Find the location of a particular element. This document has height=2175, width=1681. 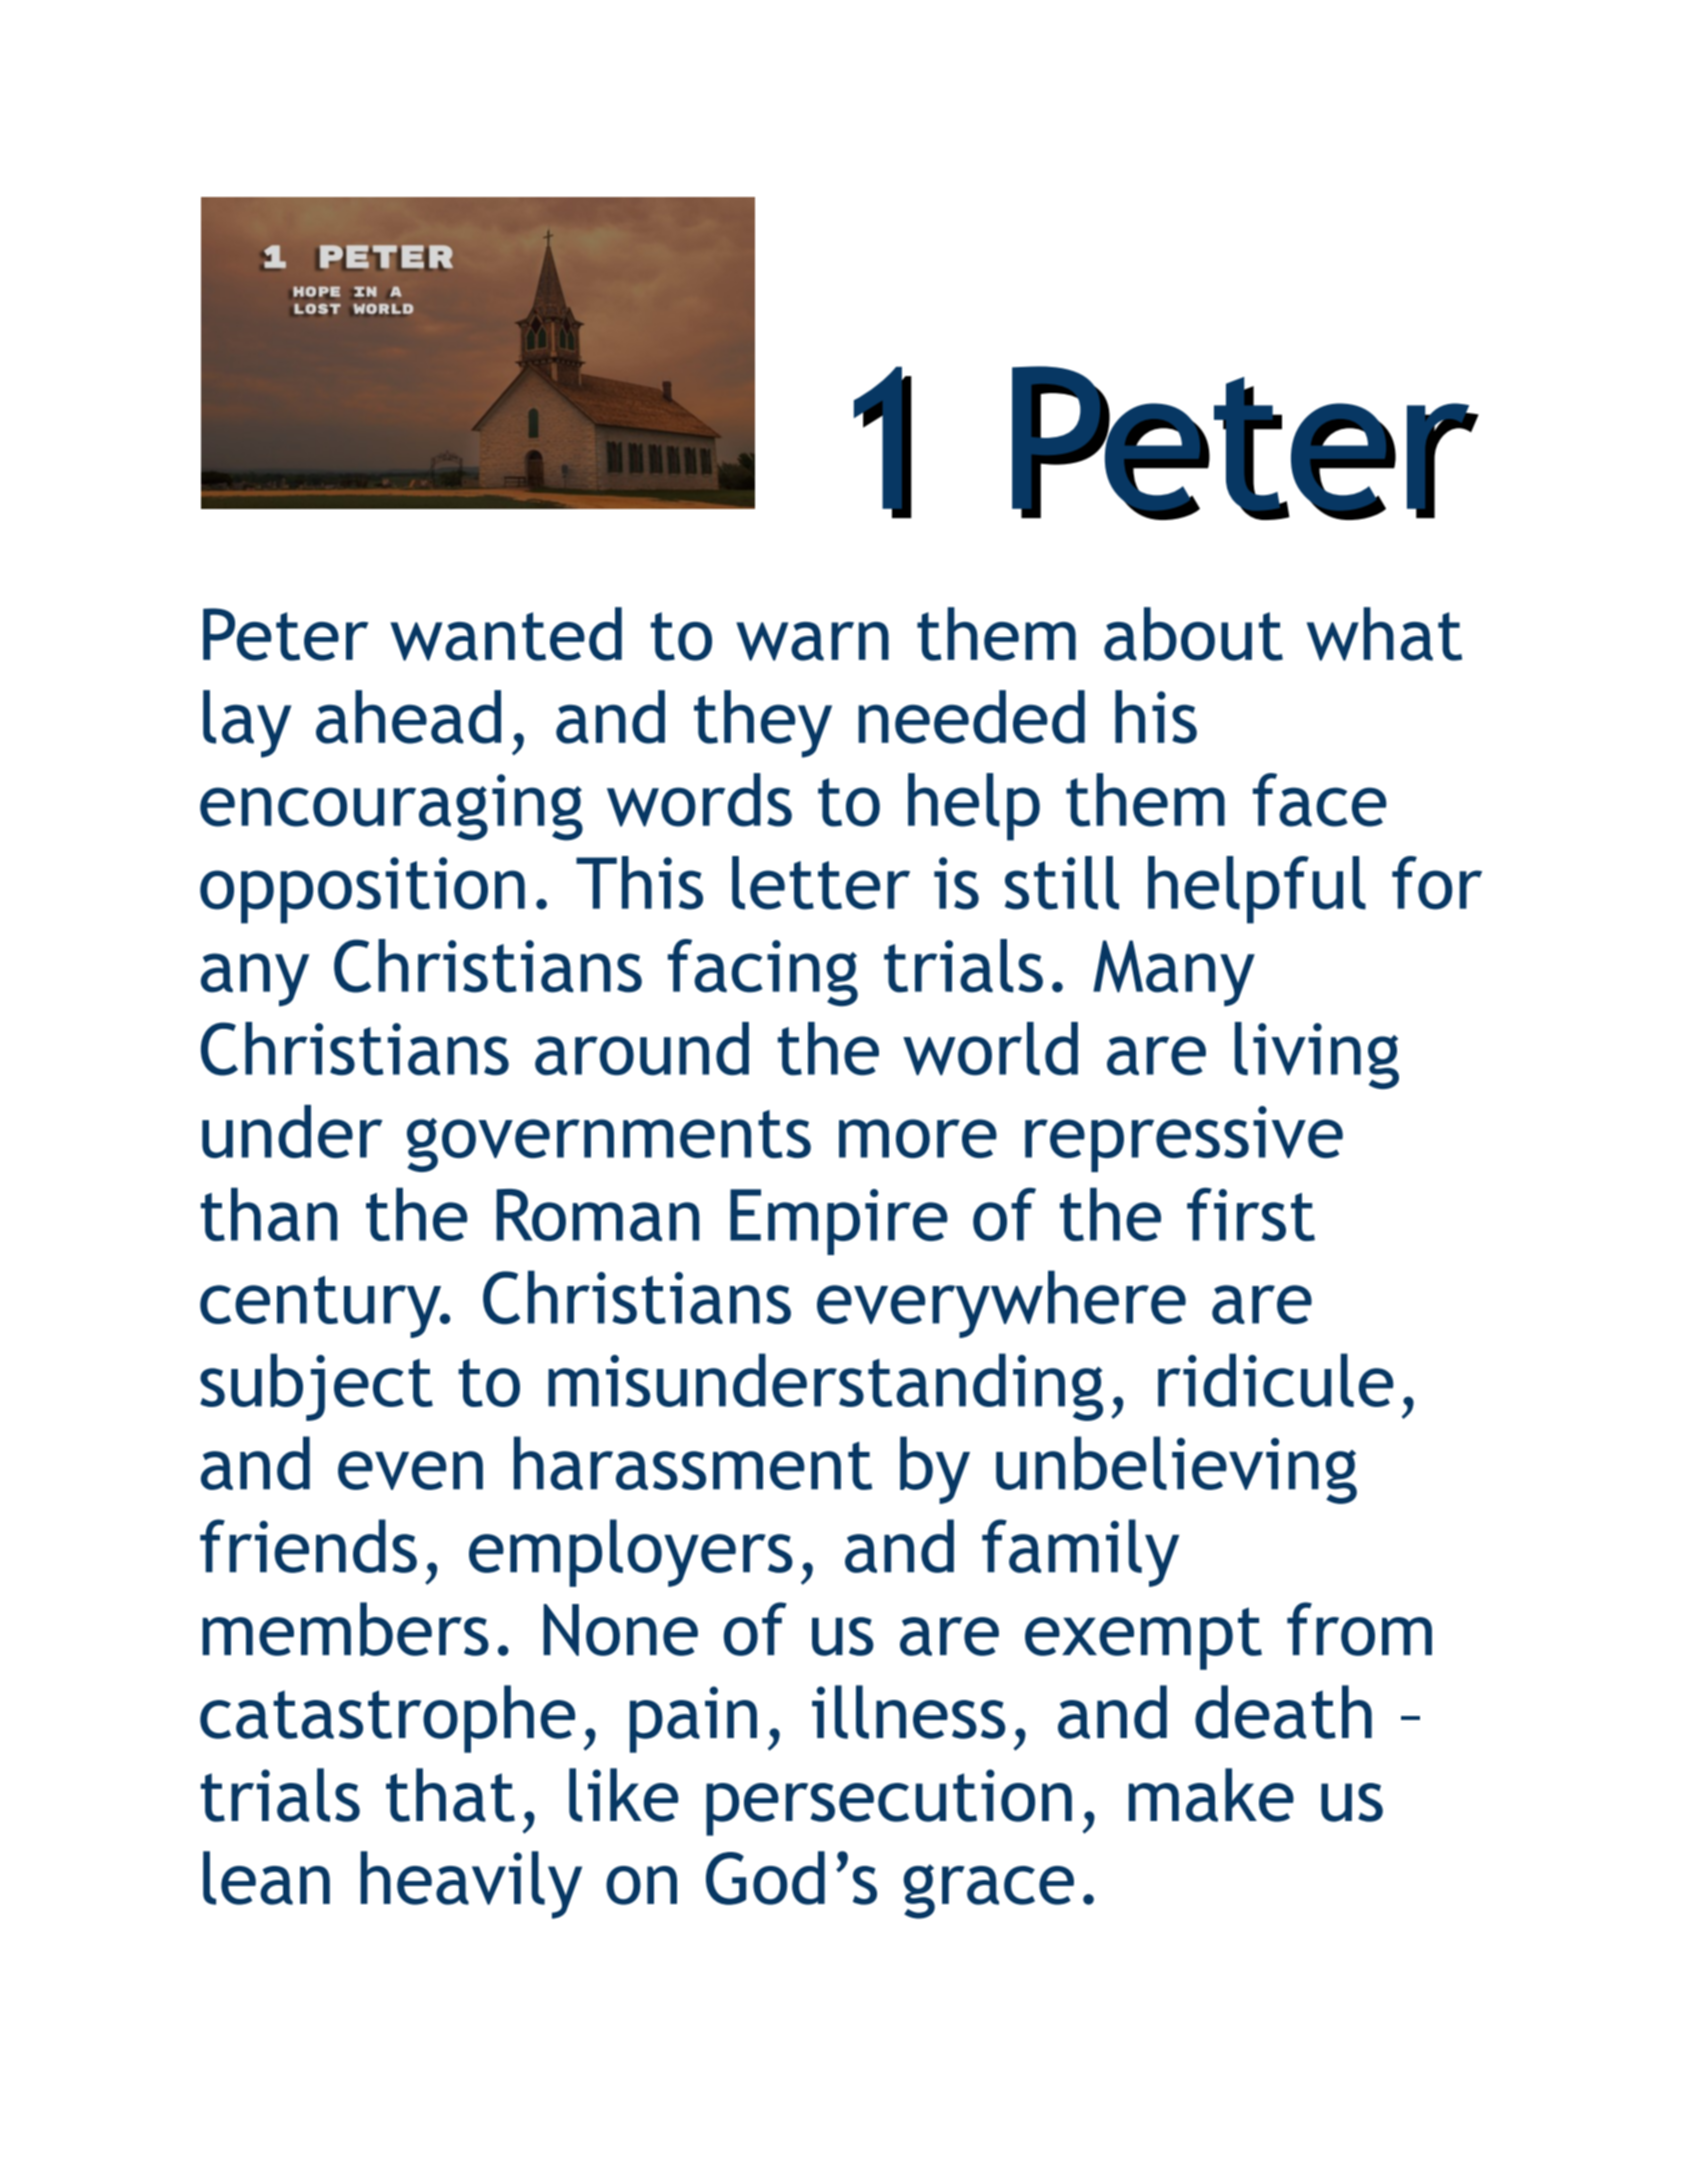

heavily is located at coordinates (471, 1885).
